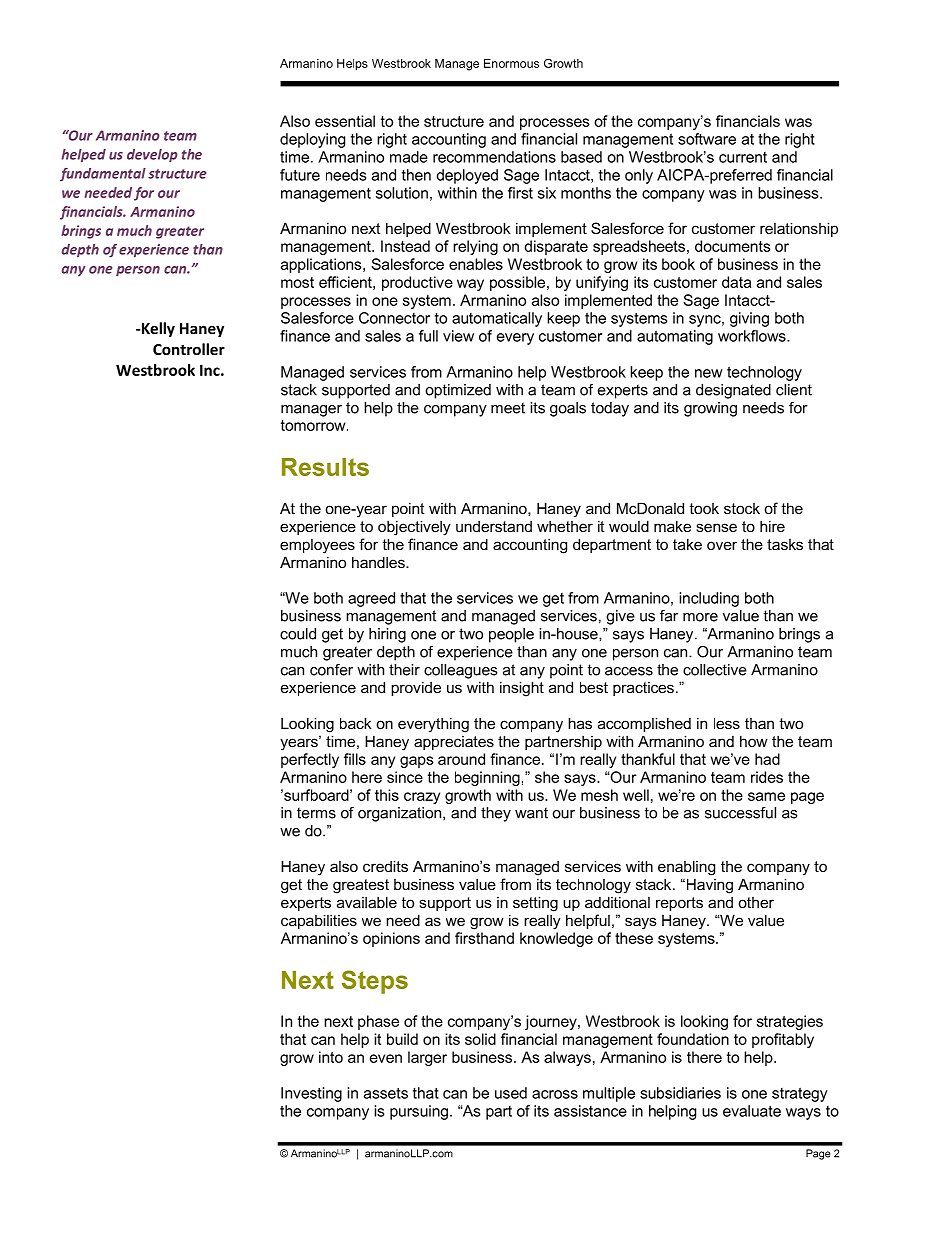  Describe the element at coordinates (298, 634) in the screenshot. I see `could` at that location.
